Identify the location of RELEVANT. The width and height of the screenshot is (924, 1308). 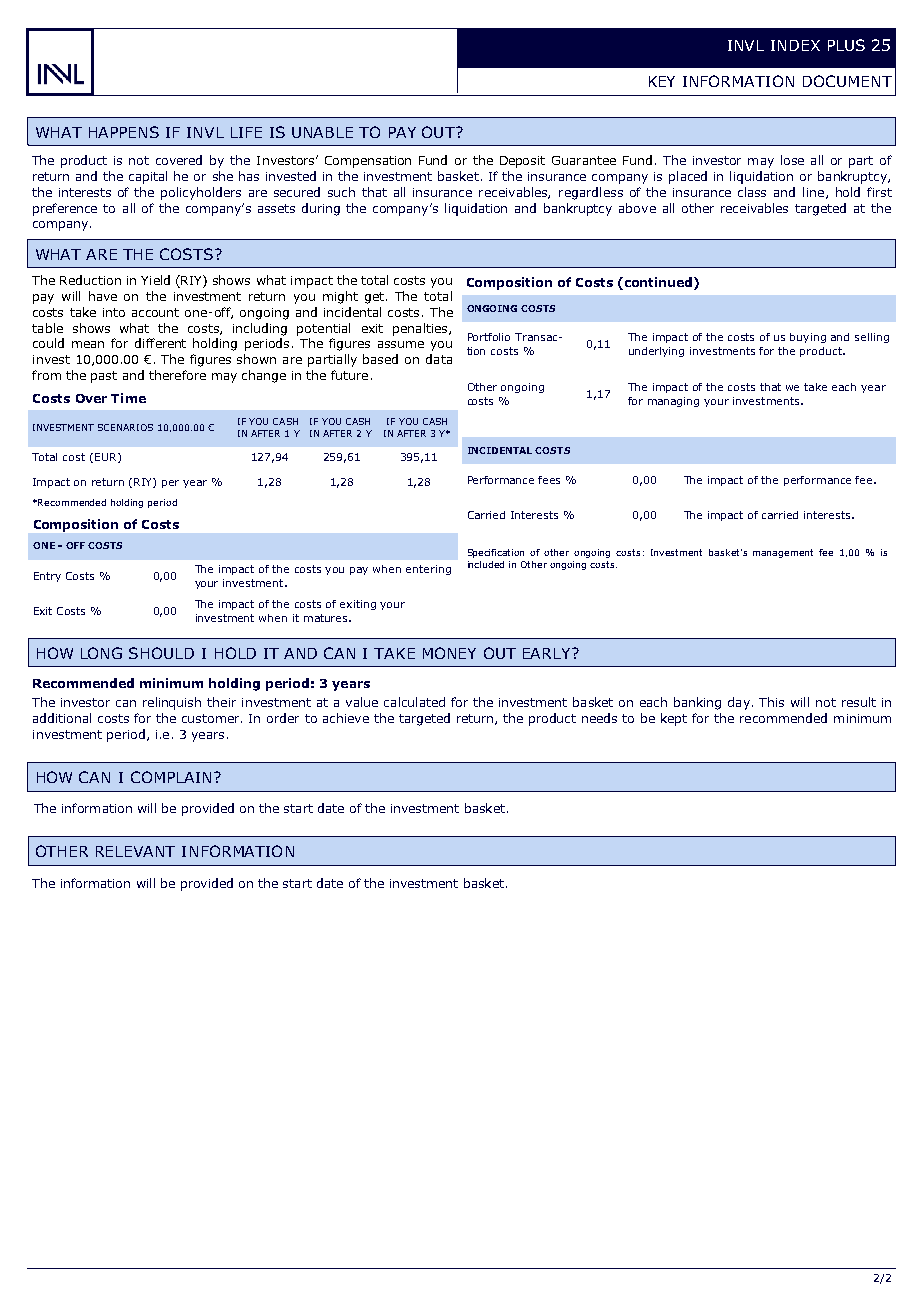
(135, 851).
